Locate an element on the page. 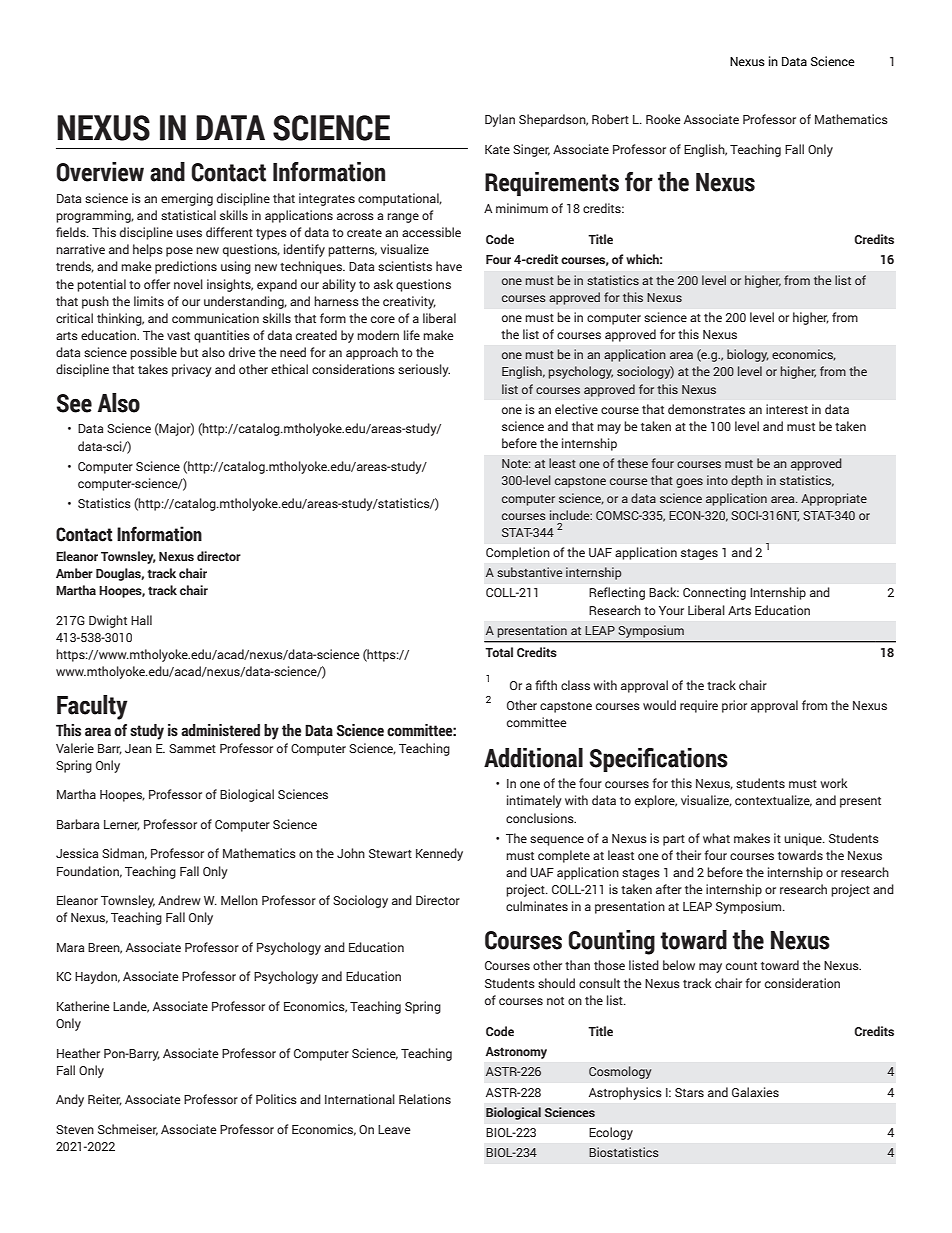 The image size is (952, 1233). Completion is located at coordinates (518, 553).
